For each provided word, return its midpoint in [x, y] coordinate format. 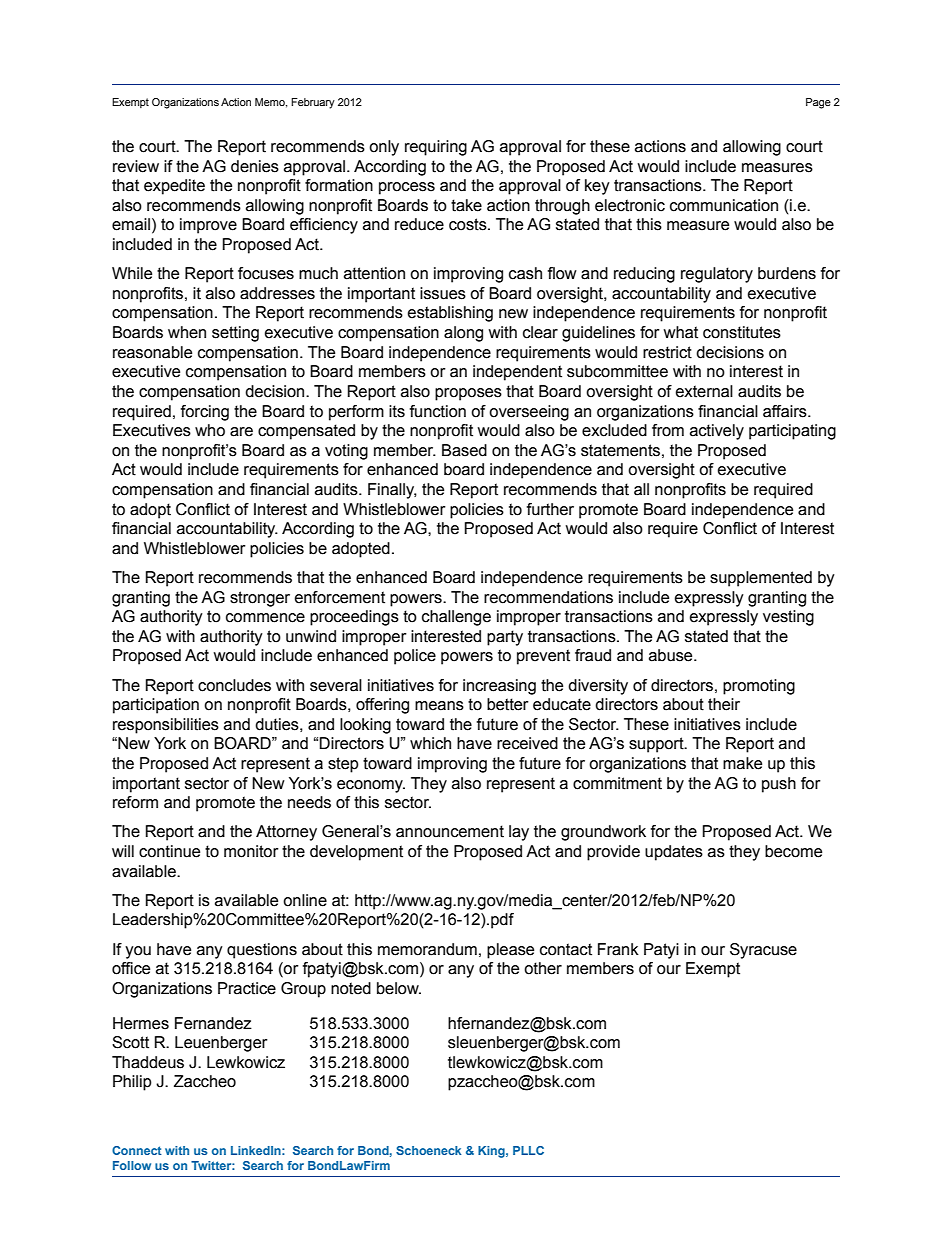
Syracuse [763, 951]
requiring [436, 148]
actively [717, 432]
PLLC [528, 1150]
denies [255, 166]
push [779, 785]
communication [724, 205]
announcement [450, 831]
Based [464, 450]
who [210, 430]
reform [135, 802]
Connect [137, 1150]
